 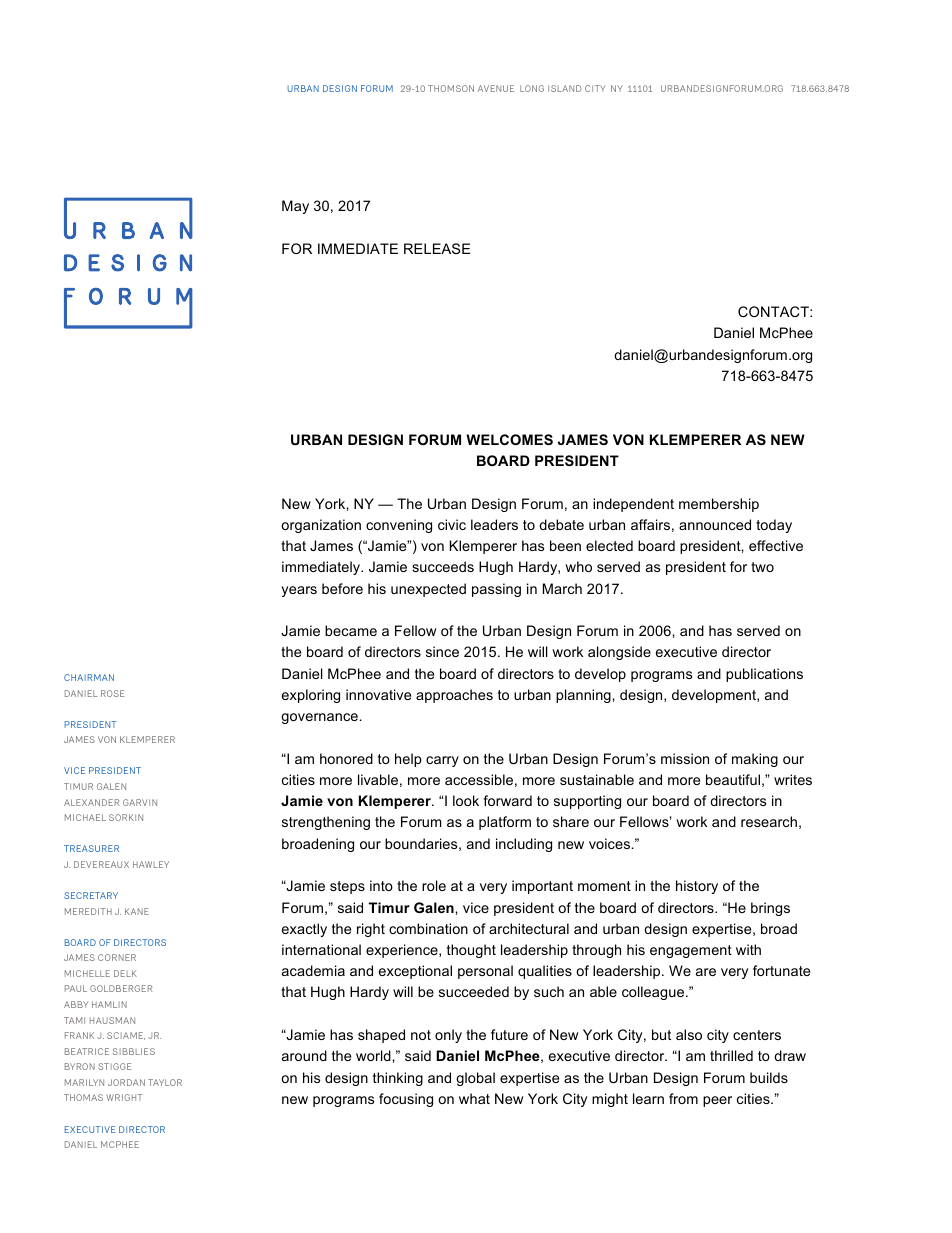 What do you see at coordinates (565, 88) in the screenshot?
I see `ISLAND` at bounding box center [565, 88].
